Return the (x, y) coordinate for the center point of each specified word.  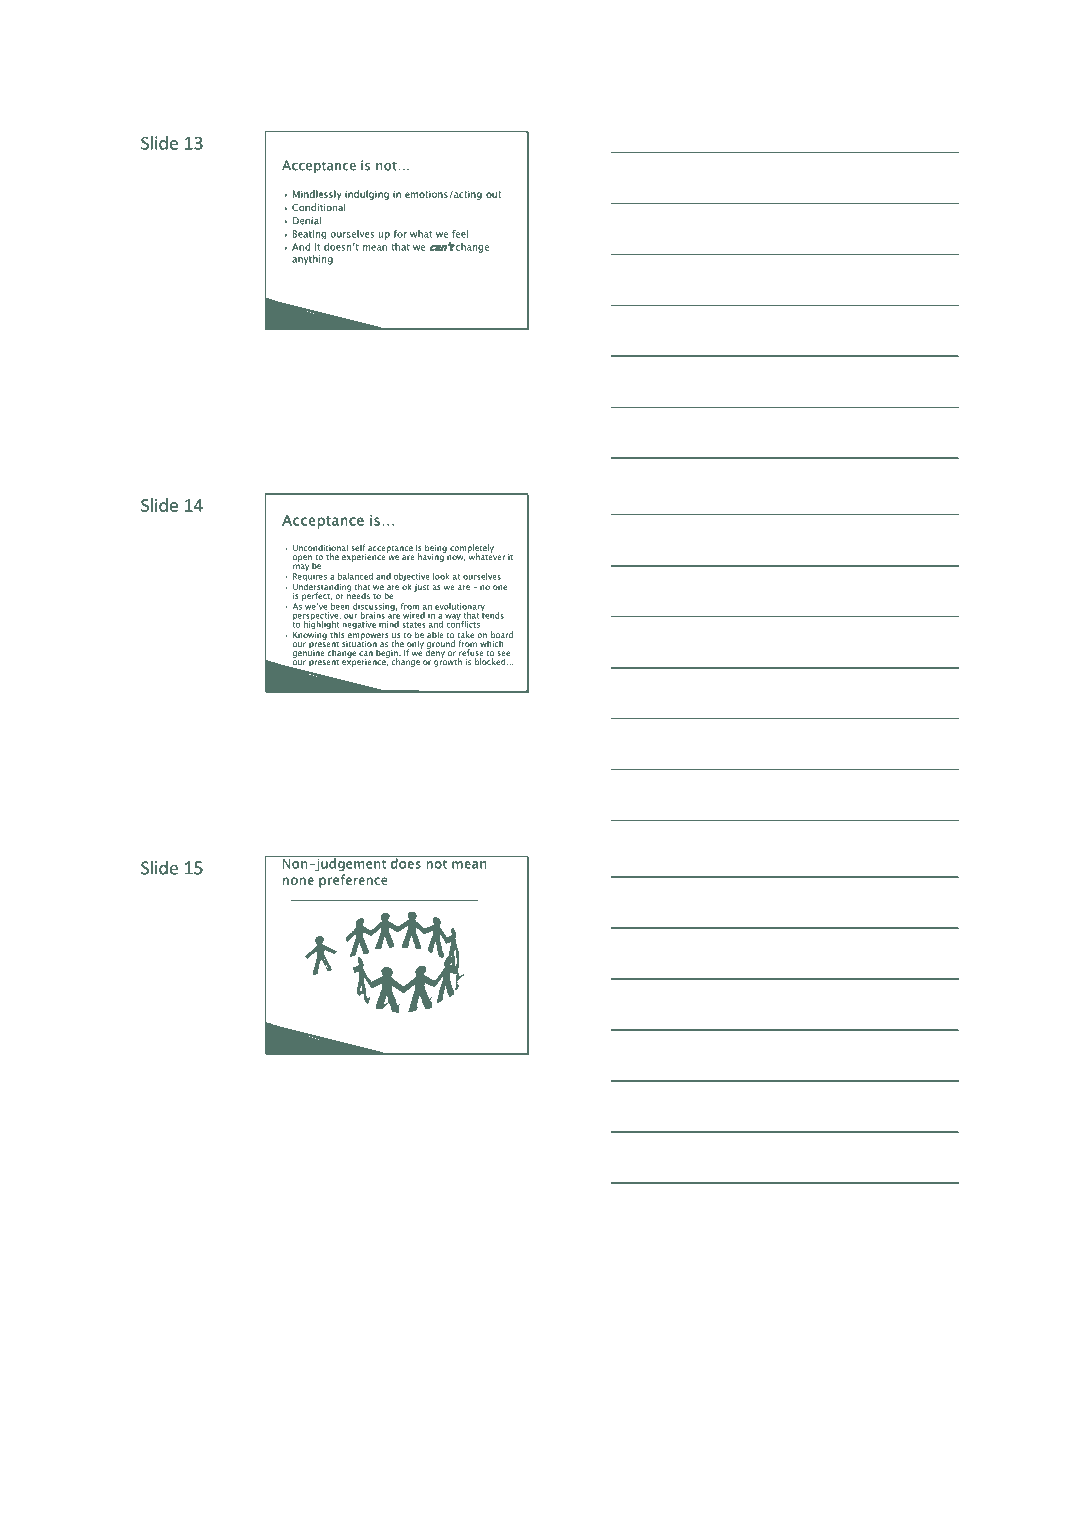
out (493, 194)
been (340, 606)
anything (312, 260)
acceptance (390, 549)
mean (375, 248)
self (358, 547)
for (400, 234)
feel (460, 234)
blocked (491, 661)
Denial (307, 220)
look (441, 576)
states (414, 625)
